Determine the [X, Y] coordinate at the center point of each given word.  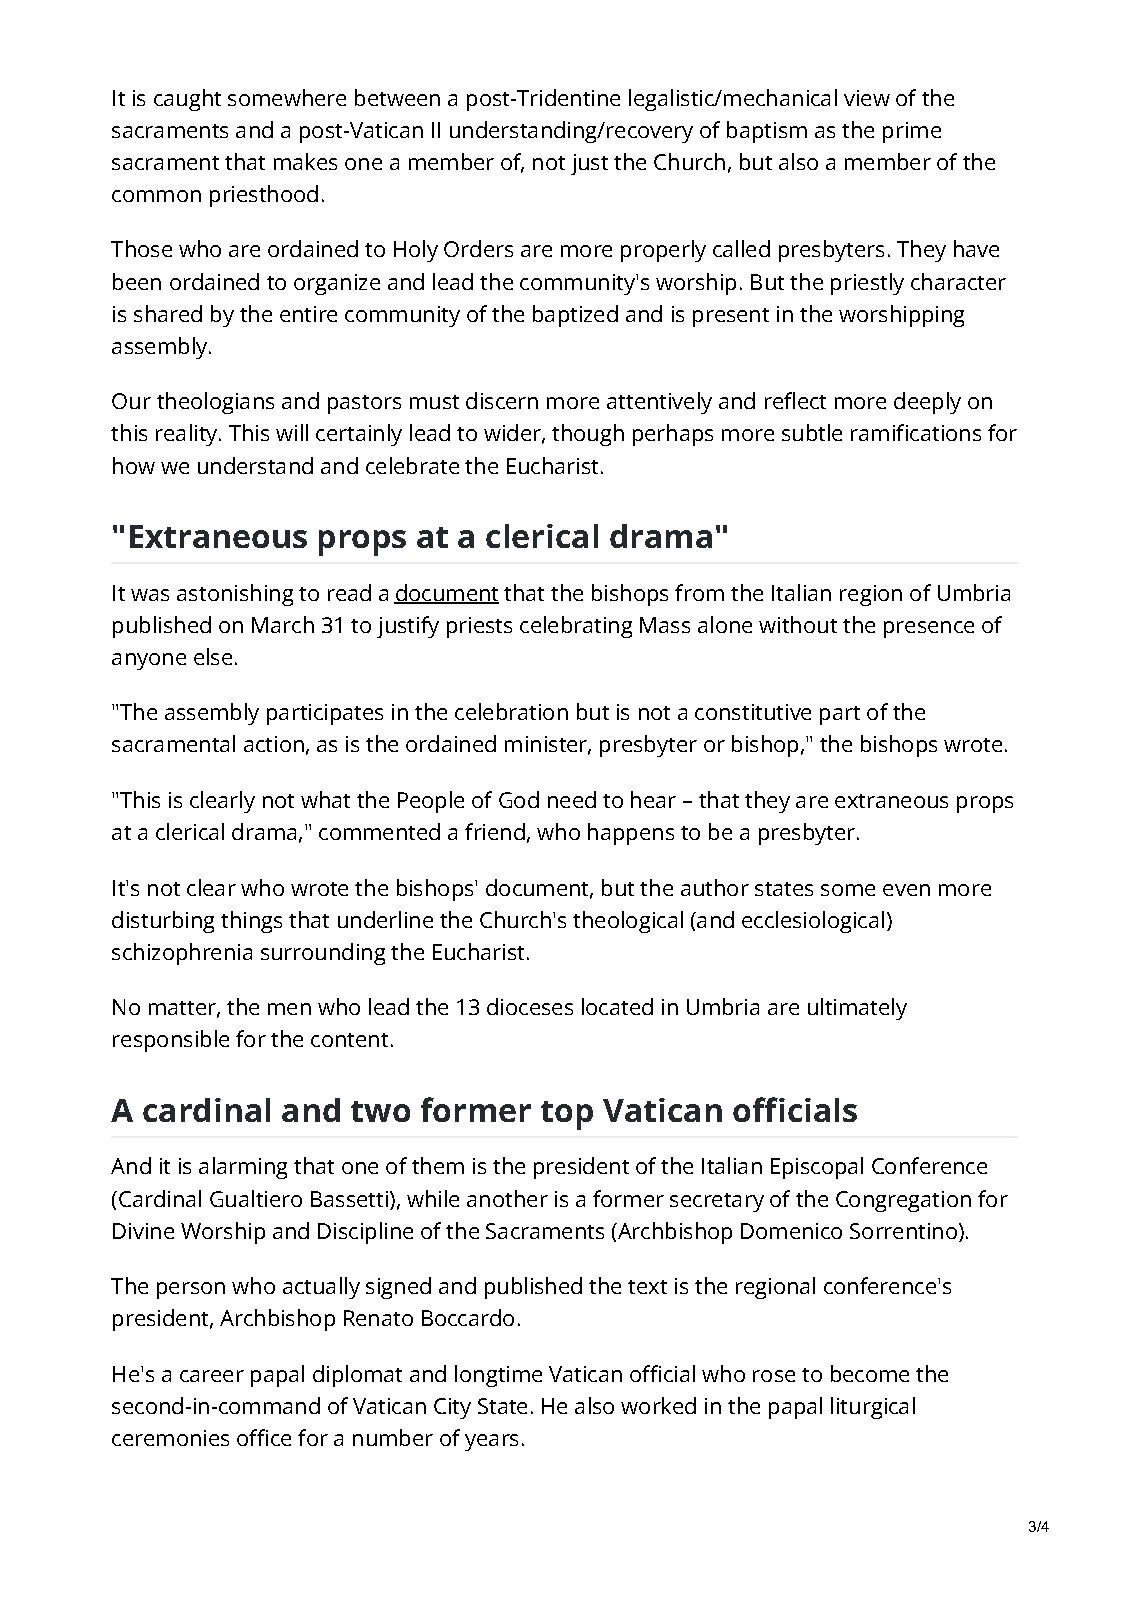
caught [187, 100]
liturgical [873, 1408]
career [212, 1376]
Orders [478, 248]
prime [912, 132]
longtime [498, 1376]
